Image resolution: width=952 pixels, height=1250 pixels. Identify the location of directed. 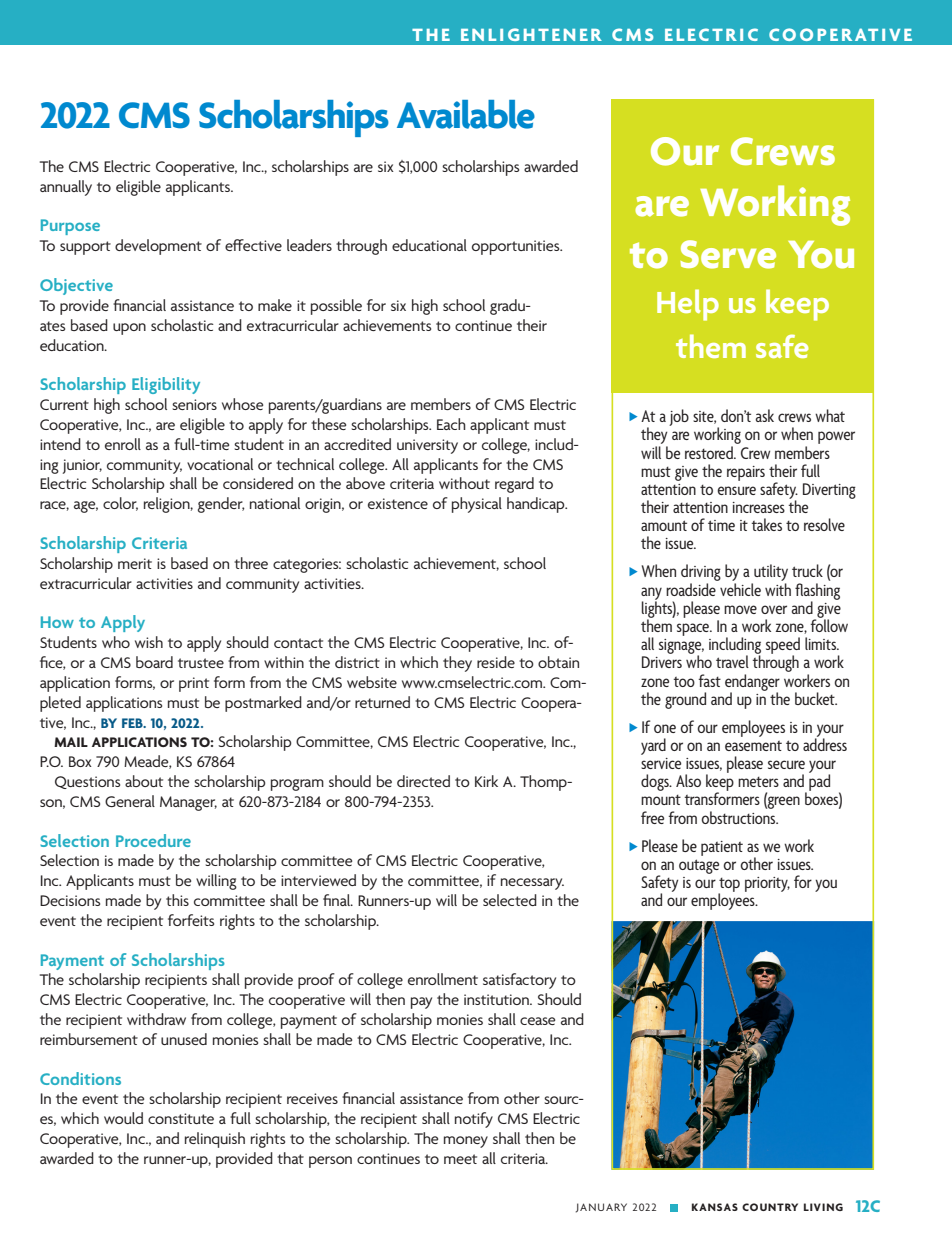
(423, 781).
